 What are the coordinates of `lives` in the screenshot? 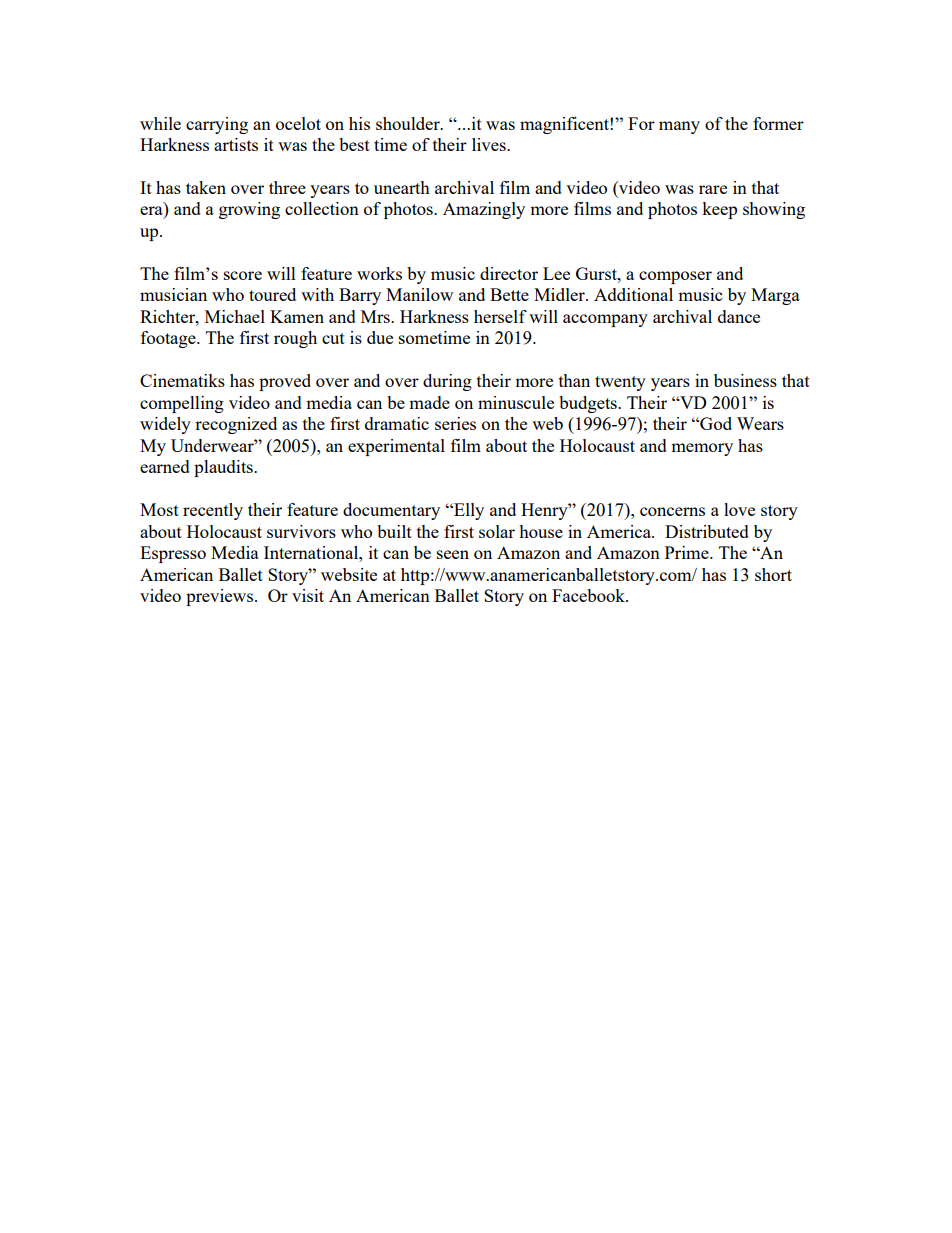 It's located at (490, 144).
